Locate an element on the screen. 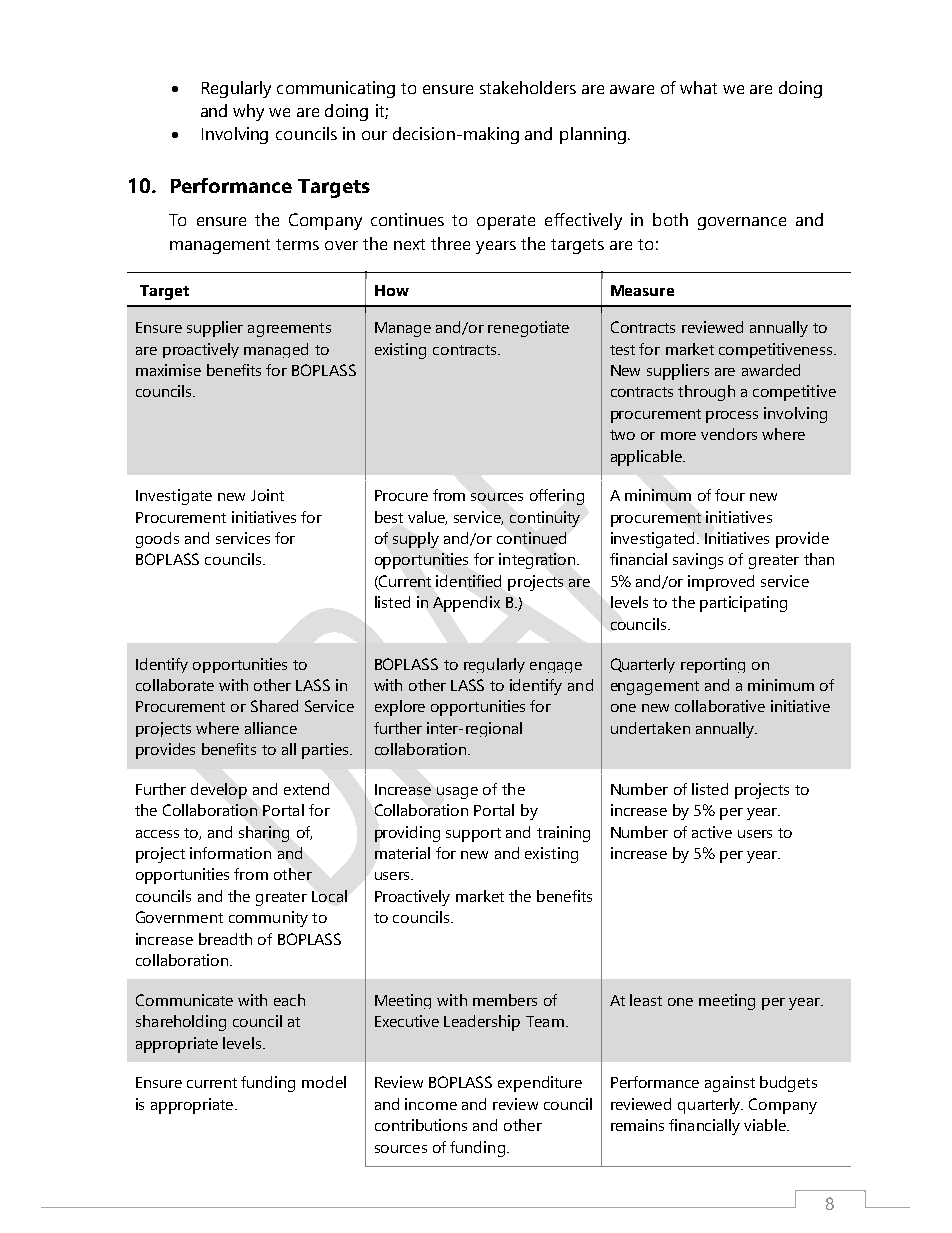 The image size is (952, 1233). against is located at coordinates (730, 1084).
